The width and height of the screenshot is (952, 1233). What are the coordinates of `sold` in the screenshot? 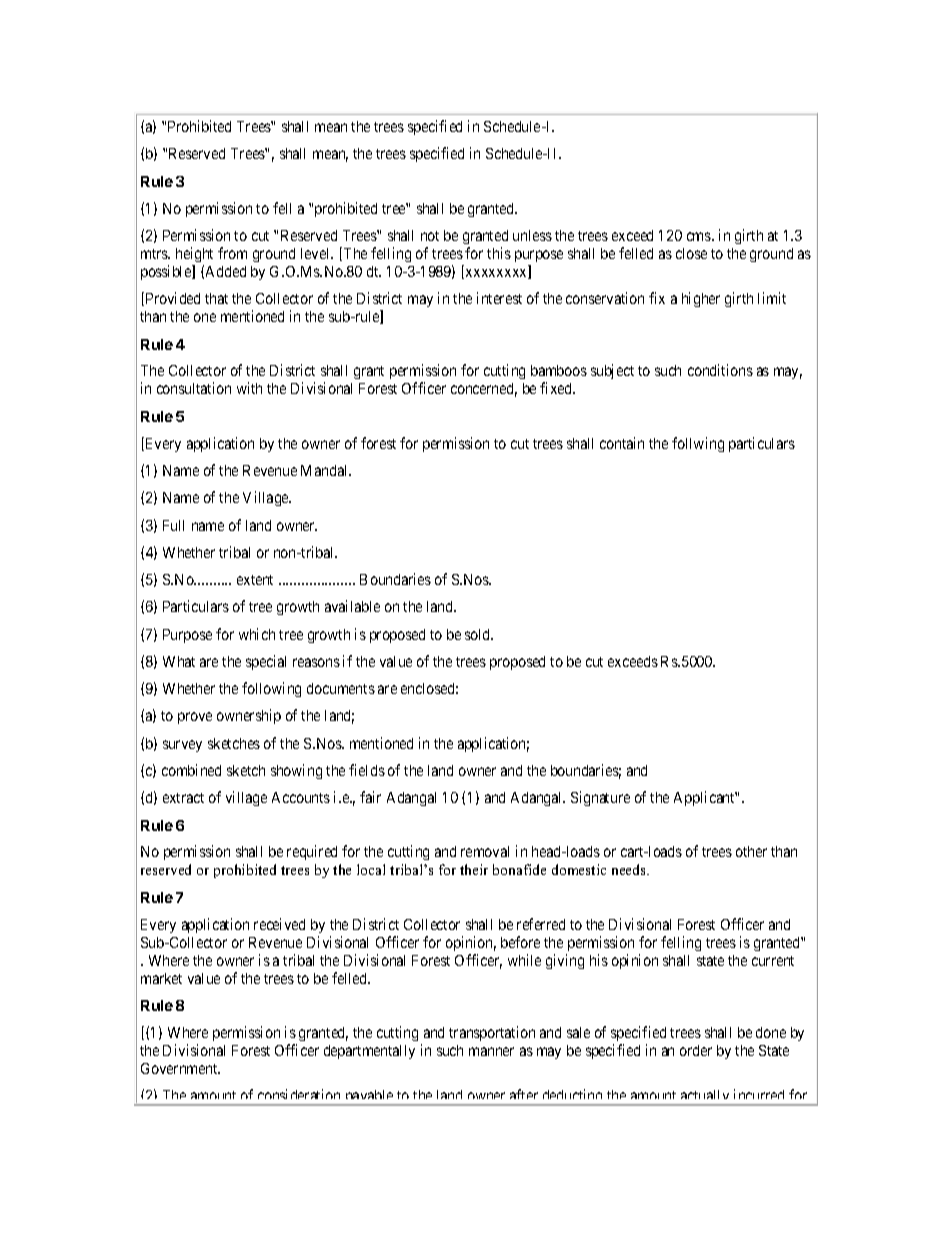 It's located at (479, 634).
